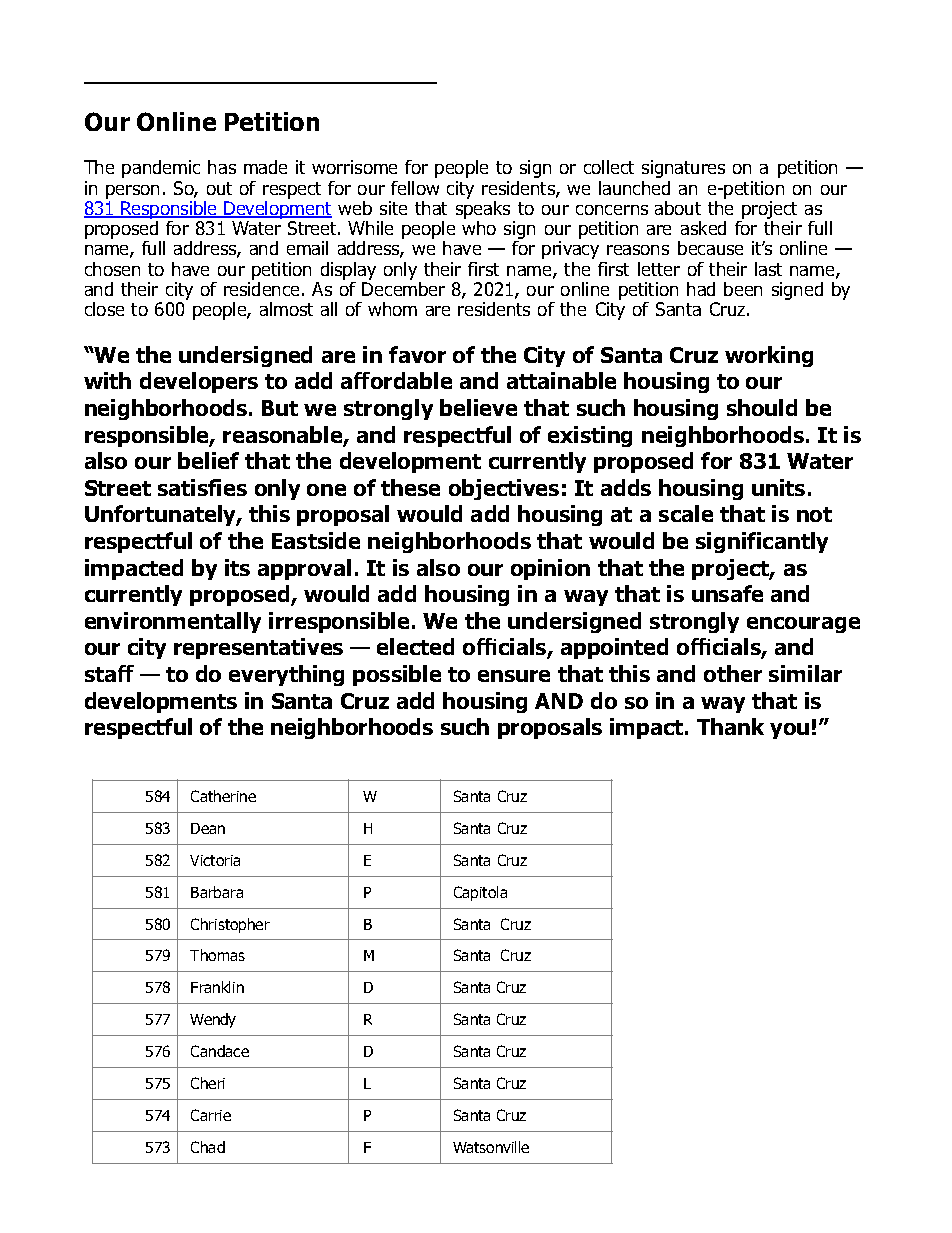 Image resolution: width=952 pixels, height=1233 pixels. Describe the element at coordinates (483, 211) in the page. I see `speaks` at that location.
